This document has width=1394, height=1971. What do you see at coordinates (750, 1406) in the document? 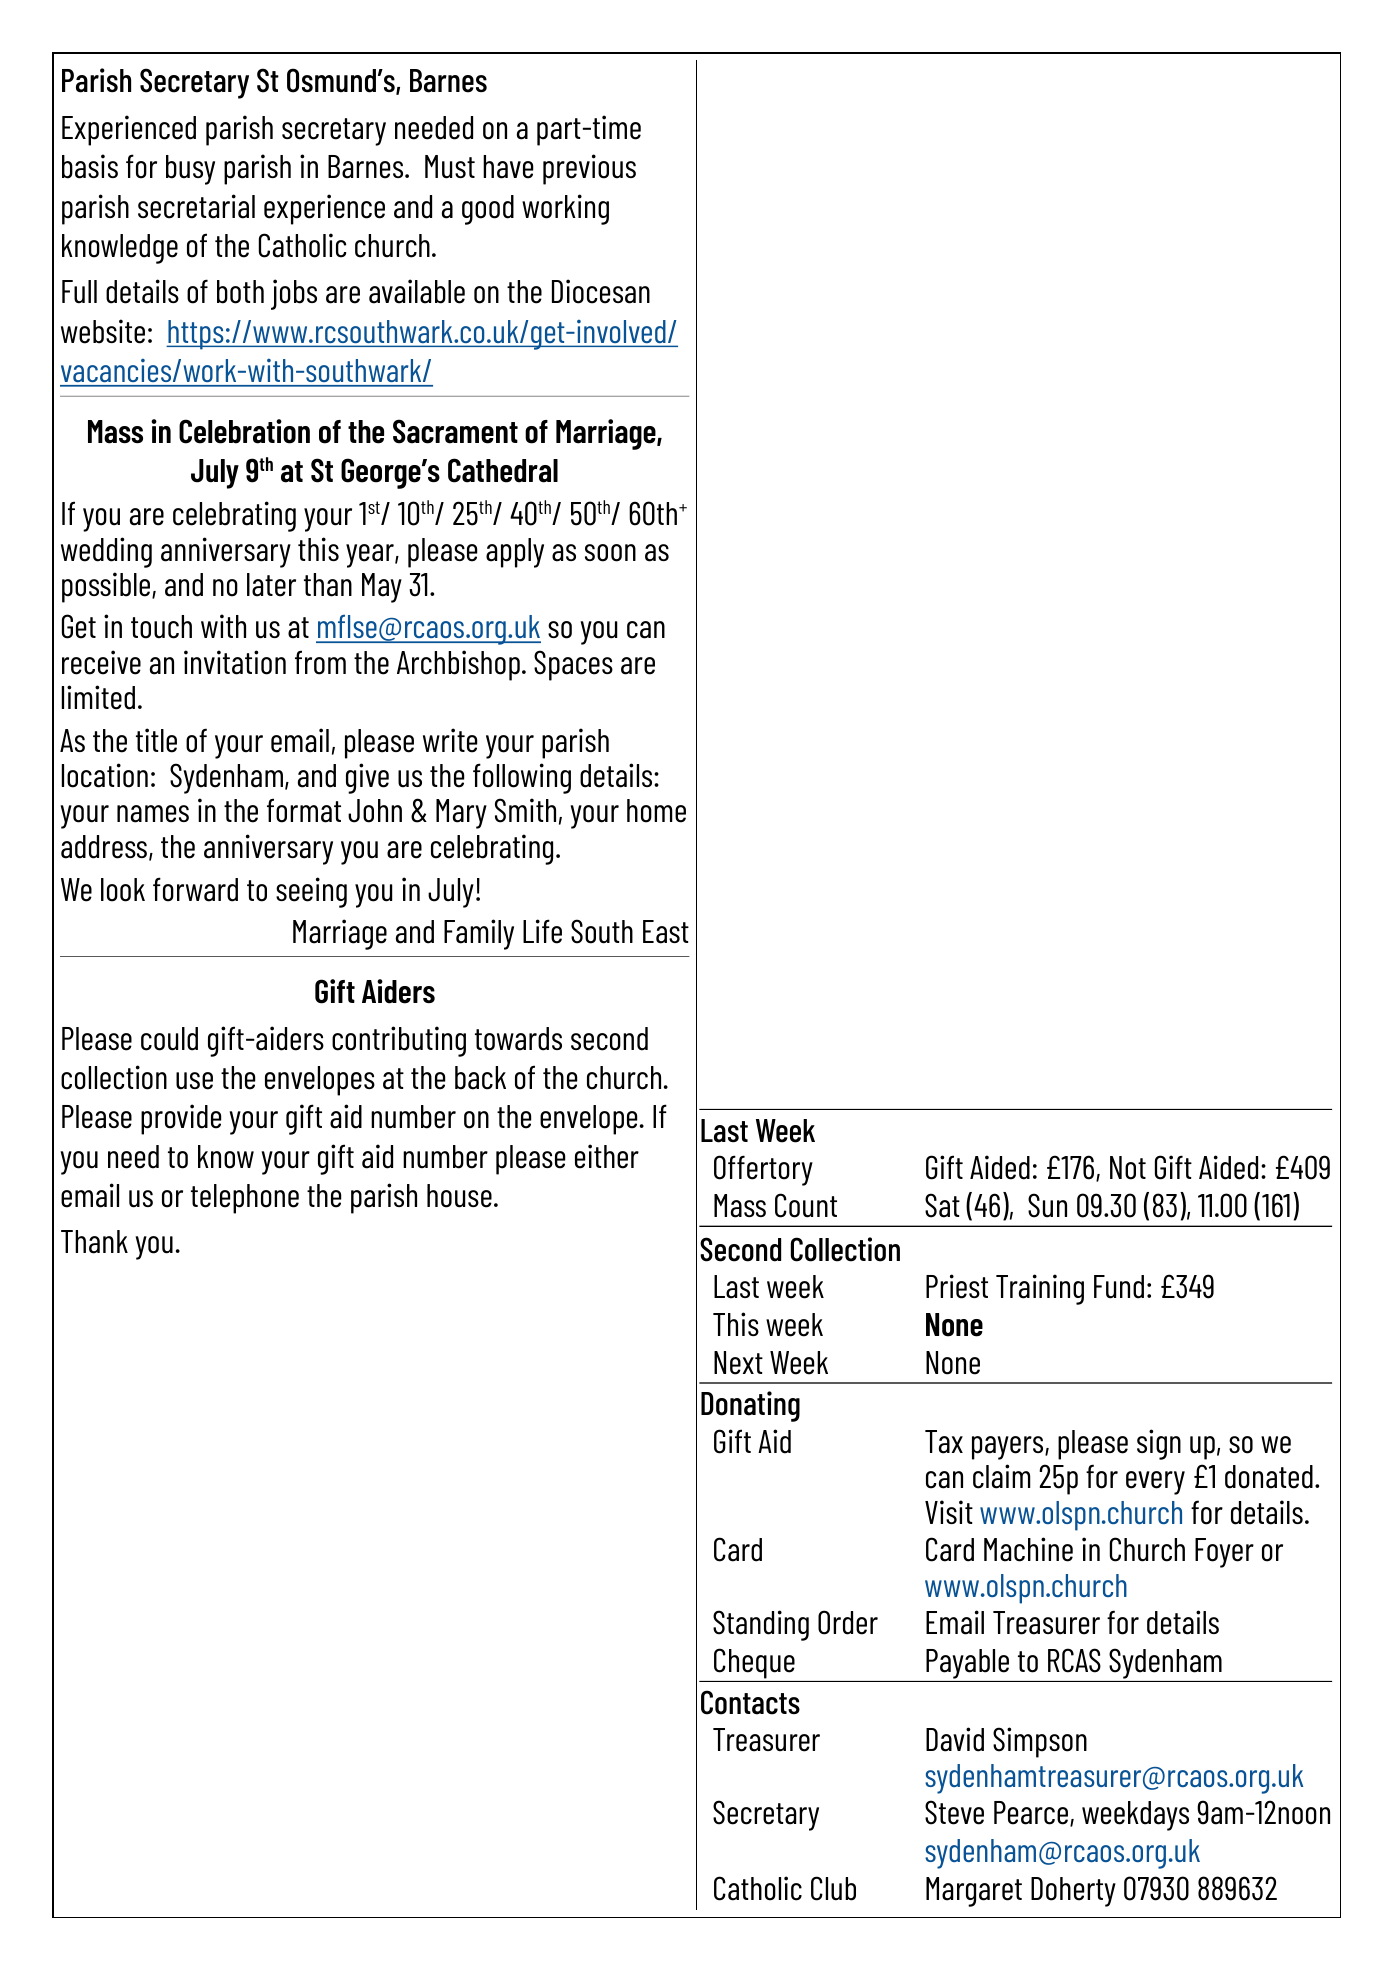
I see `Donating` at bounding box center [750, 1406].
